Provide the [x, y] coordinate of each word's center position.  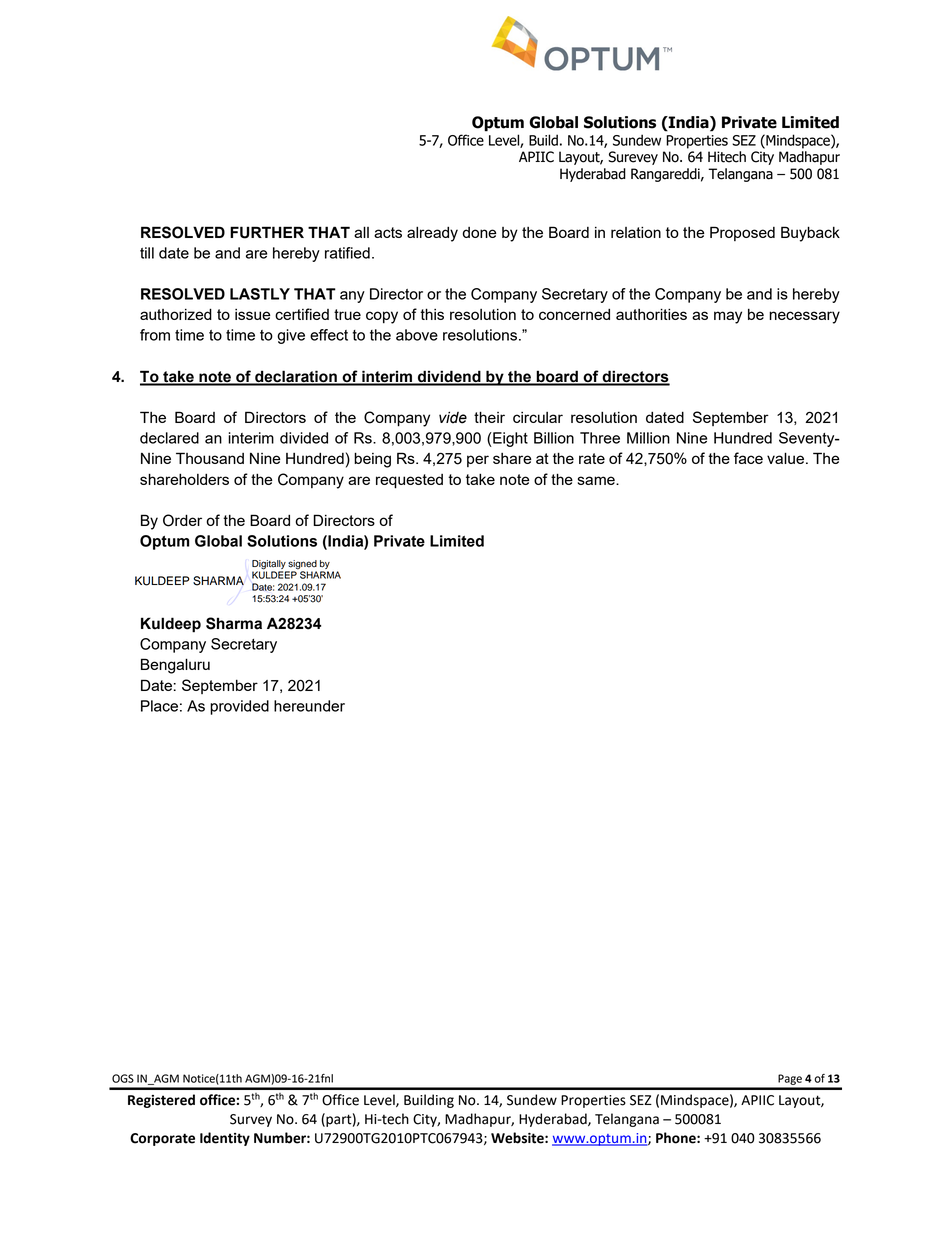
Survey [251, 1120]
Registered [161, 1101]
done [480, 232]
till [147, 253]
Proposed [742, 233]
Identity [225, 1139]
